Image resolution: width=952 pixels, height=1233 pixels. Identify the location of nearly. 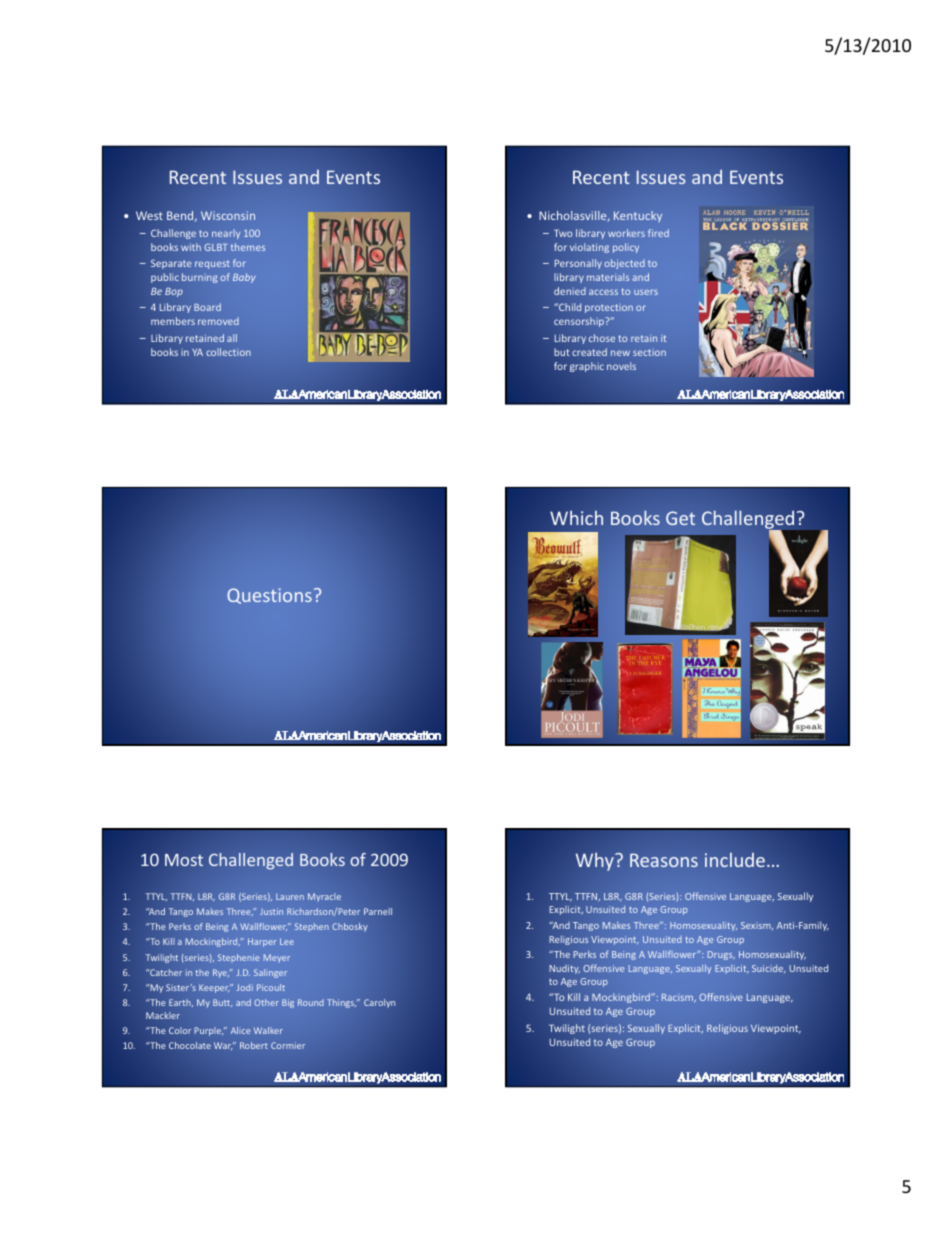
(226, 234).
